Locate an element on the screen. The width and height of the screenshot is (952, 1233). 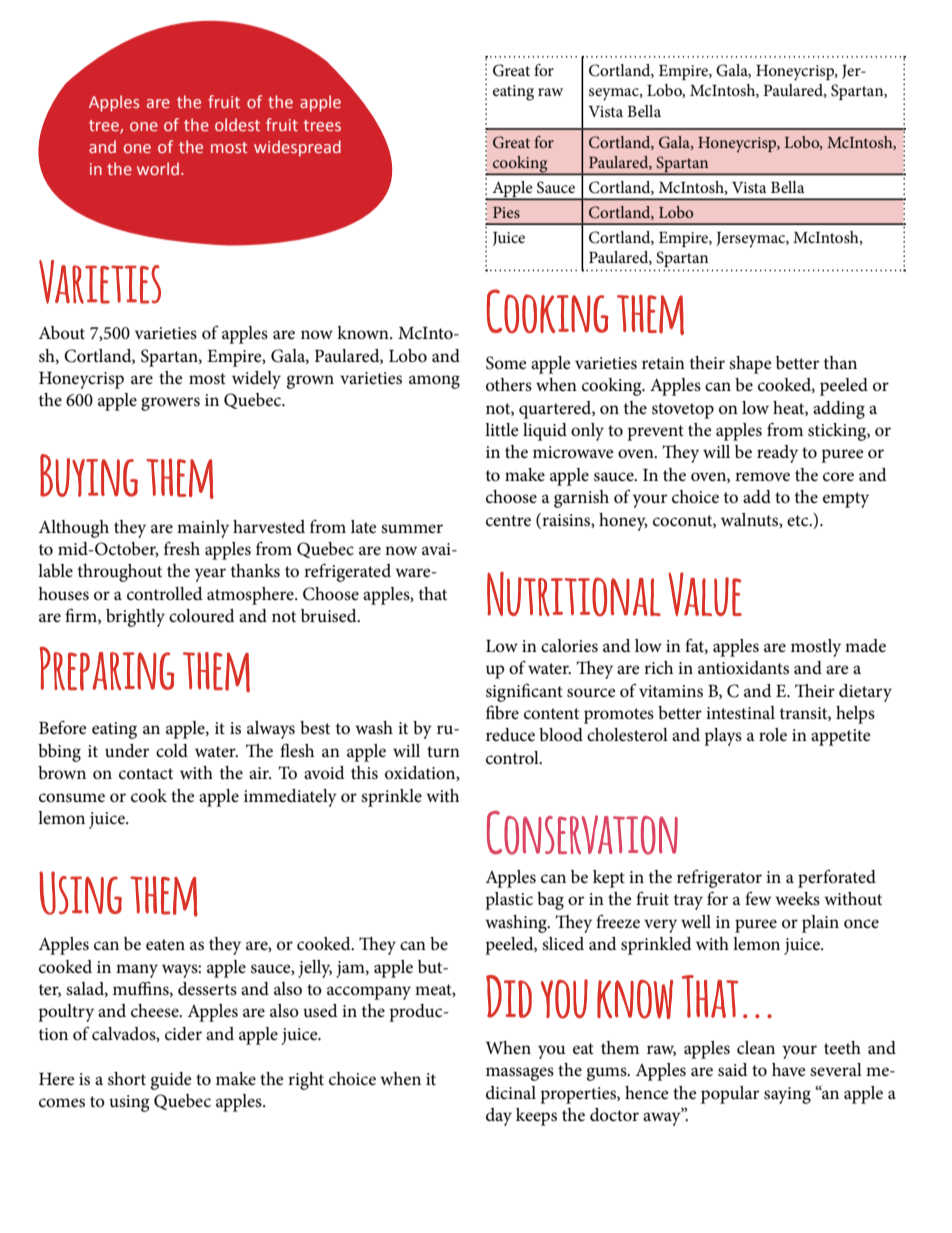
shape is located at coordinates (750, 365).
